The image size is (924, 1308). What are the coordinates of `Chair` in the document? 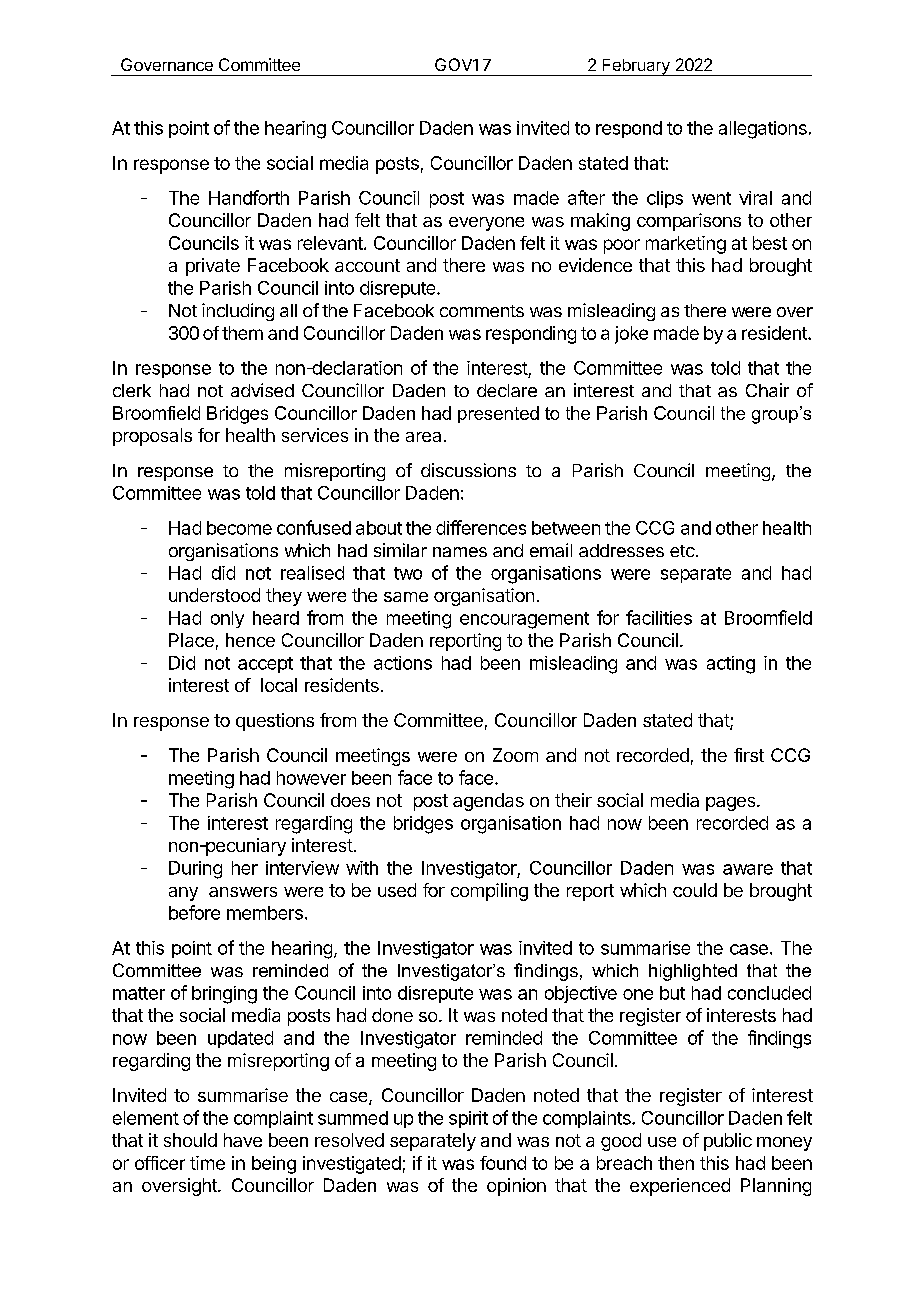 It's located at (767, 390).
